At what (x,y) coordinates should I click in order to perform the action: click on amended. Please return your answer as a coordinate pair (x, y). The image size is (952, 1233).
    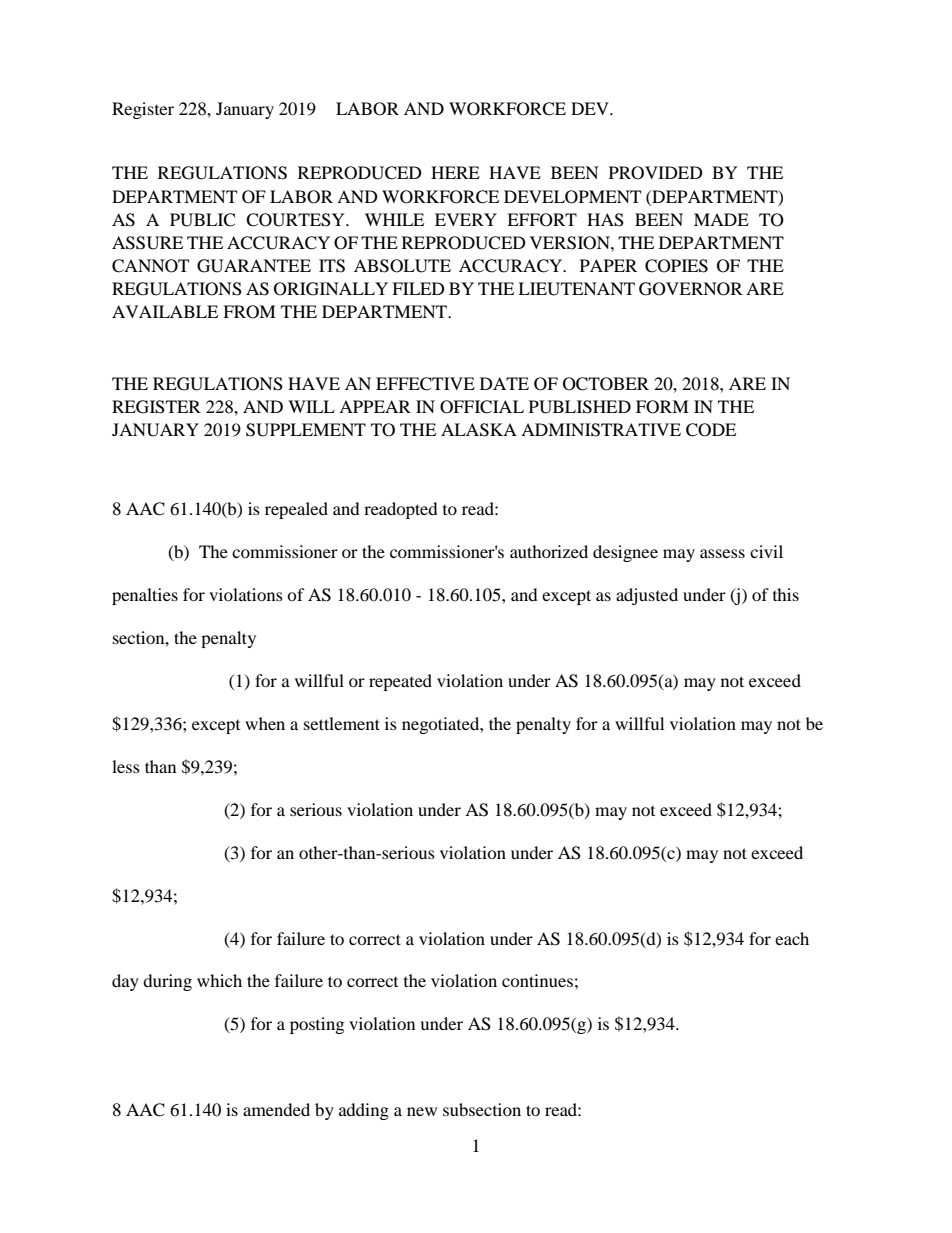
    Looking at the image, I should click on (276, 1109).
